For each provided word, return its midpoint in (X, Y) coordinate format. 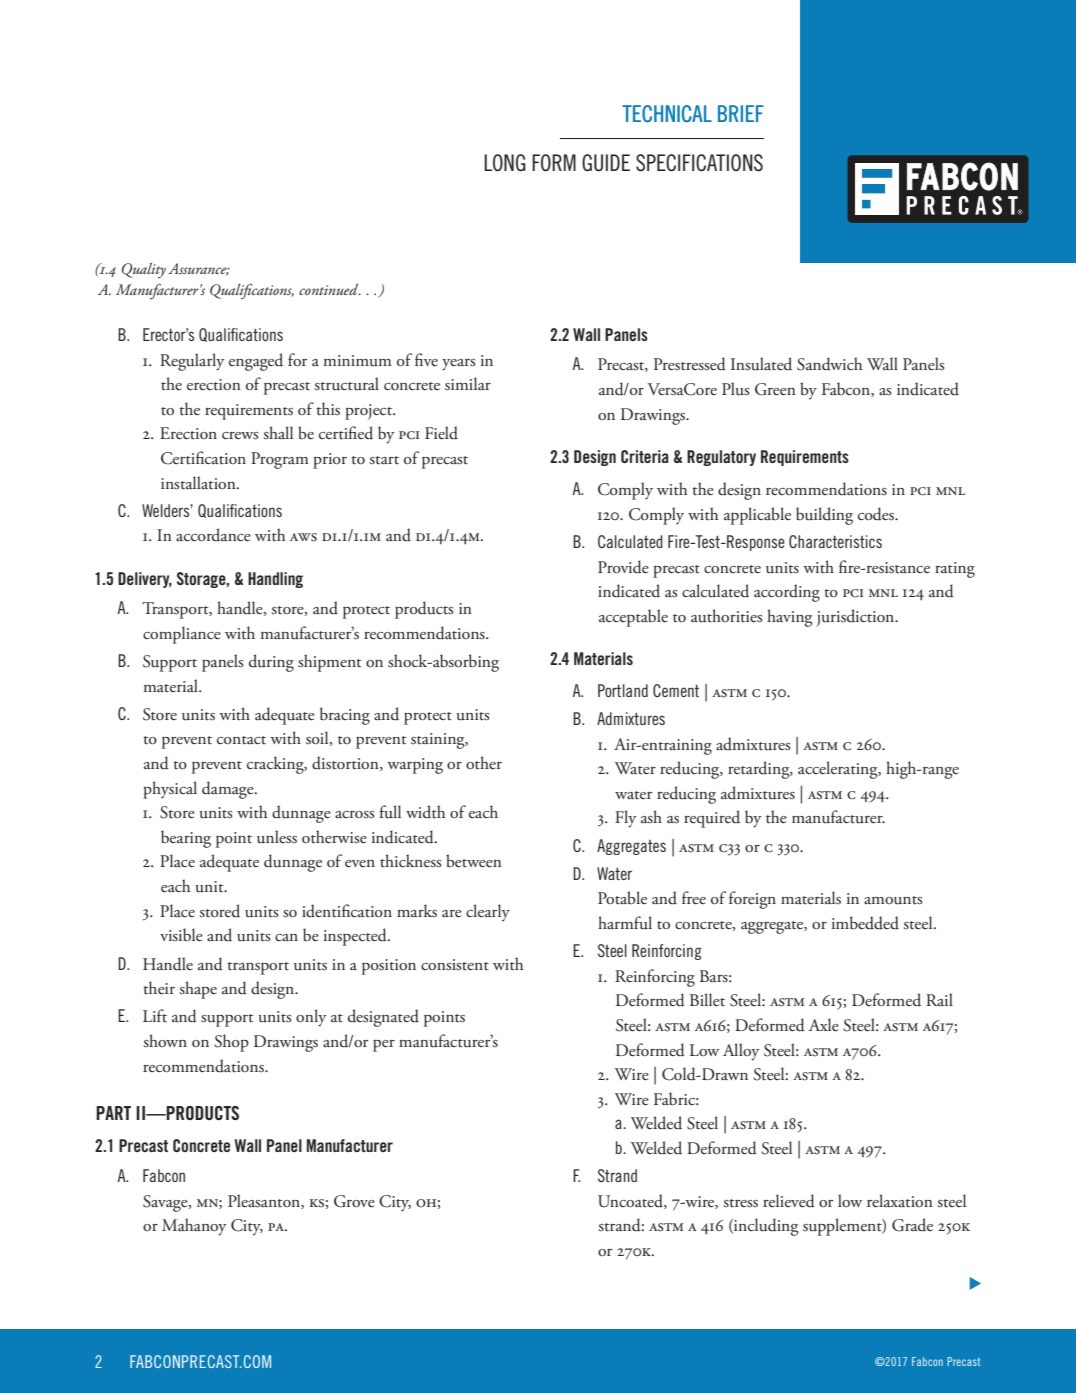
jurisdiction (856, 618)
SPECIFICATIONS (699, 163)
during (271, 663)
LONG (505, 163)
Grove (354, 1201)
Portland (623, 690)
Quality (144, 270)
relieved (789, 1201)
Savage (166, 1203)
